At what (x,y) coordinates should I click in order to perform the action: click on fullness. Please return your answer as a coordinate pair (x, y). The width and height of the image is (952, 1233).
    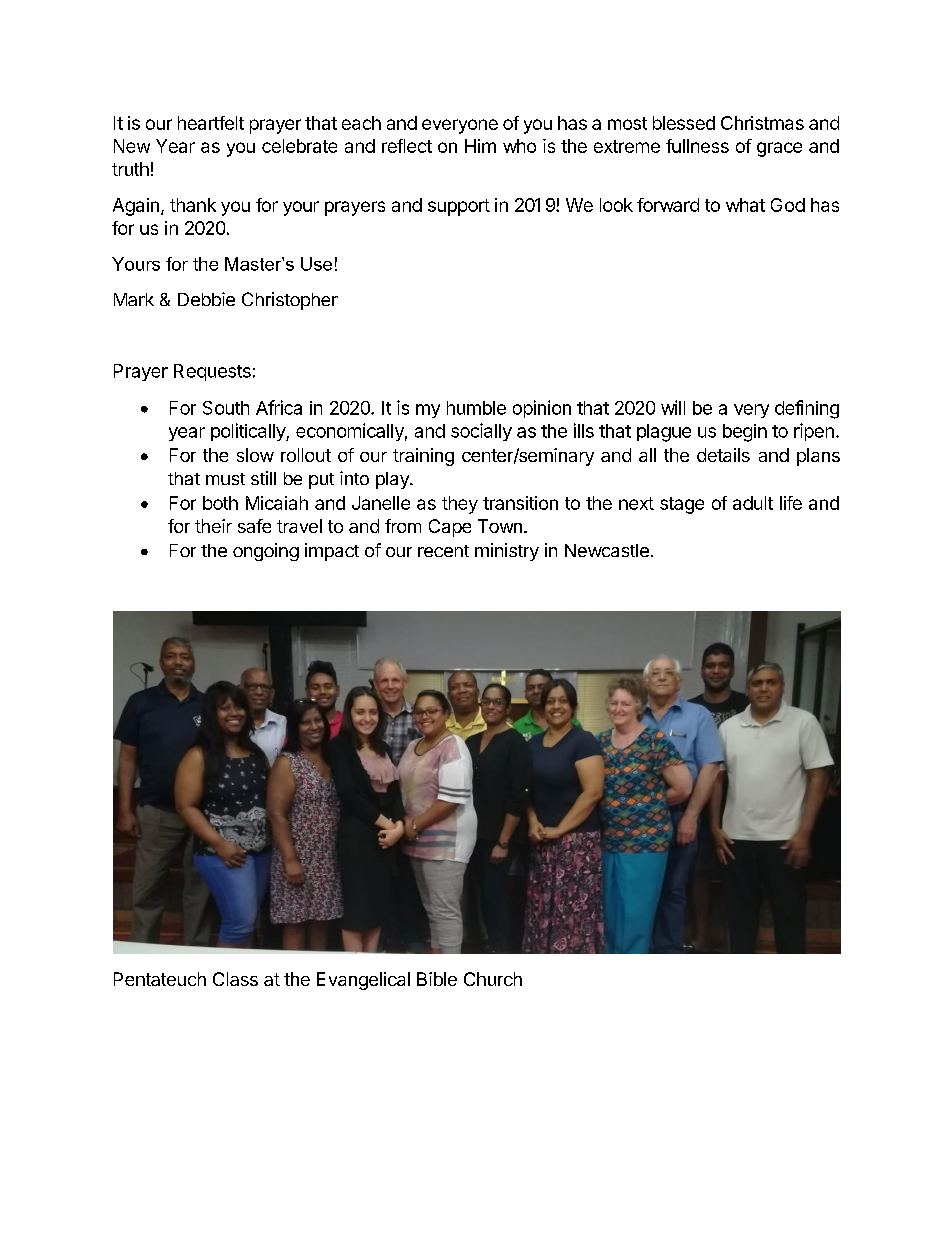
    Looking at the image, I should click on (697, 146).
